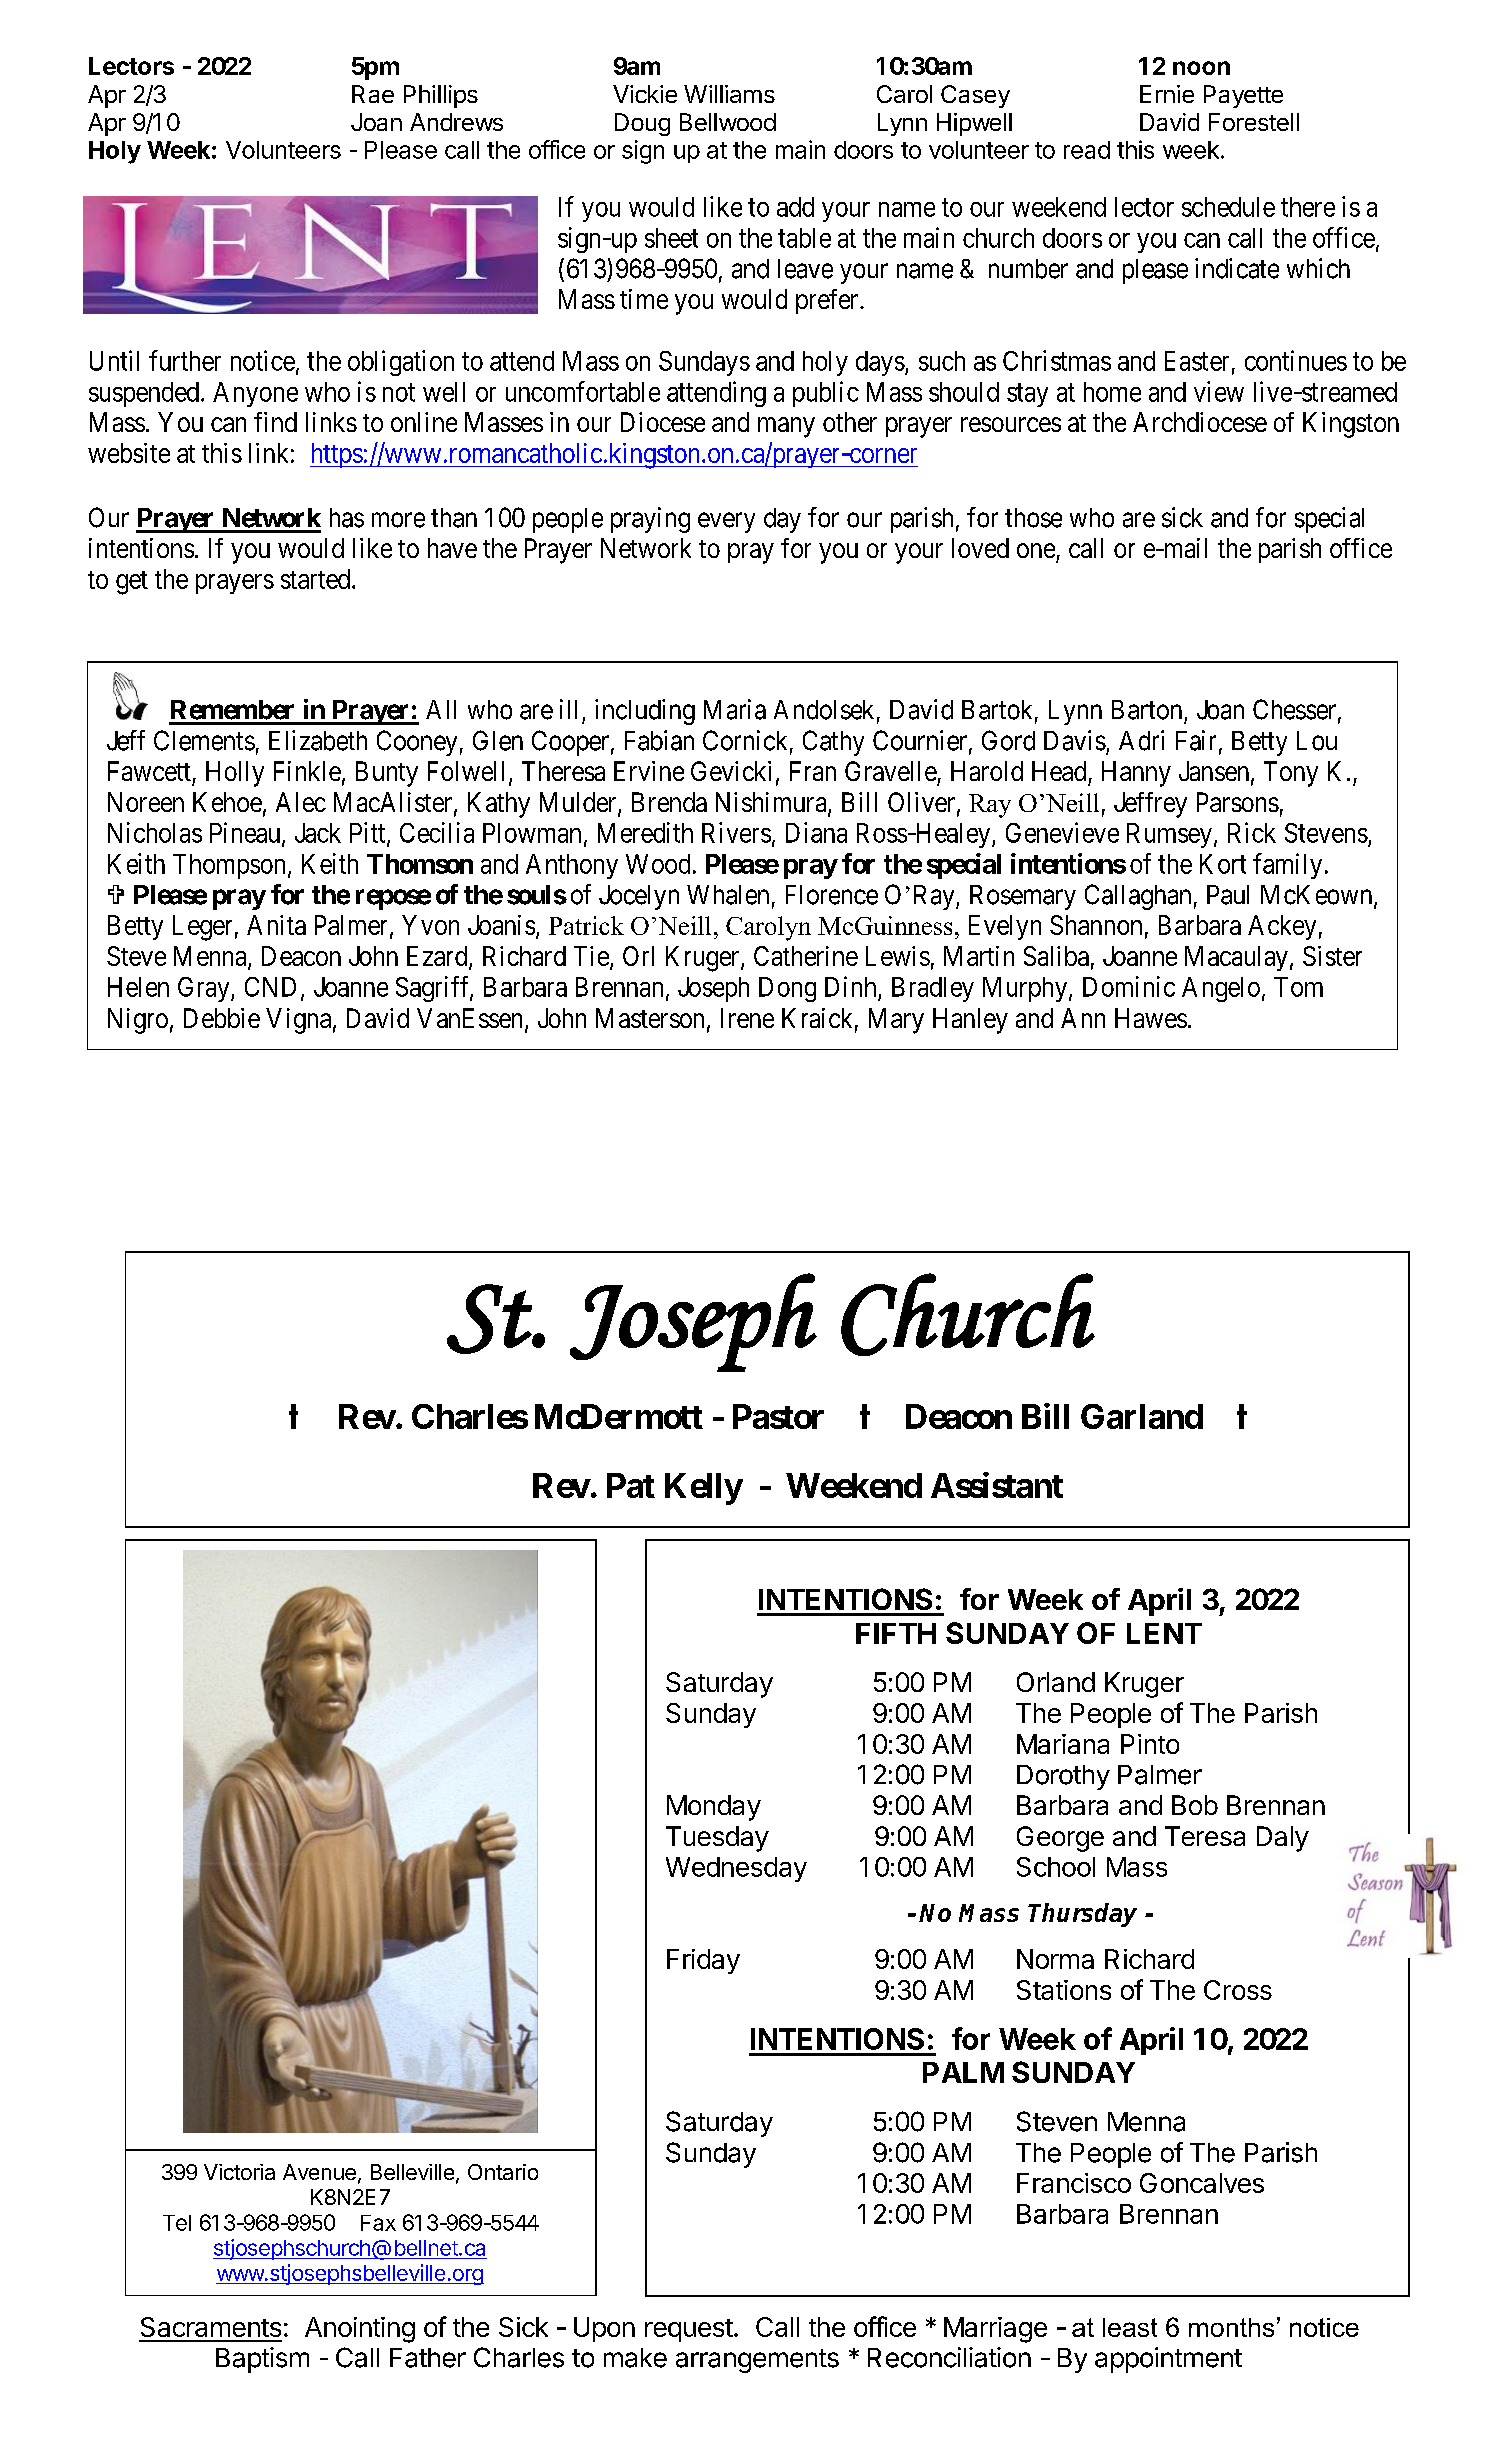 This screenshot has width=1488, height=2452. I want to click on Pinto, so click(1150, 1744).
